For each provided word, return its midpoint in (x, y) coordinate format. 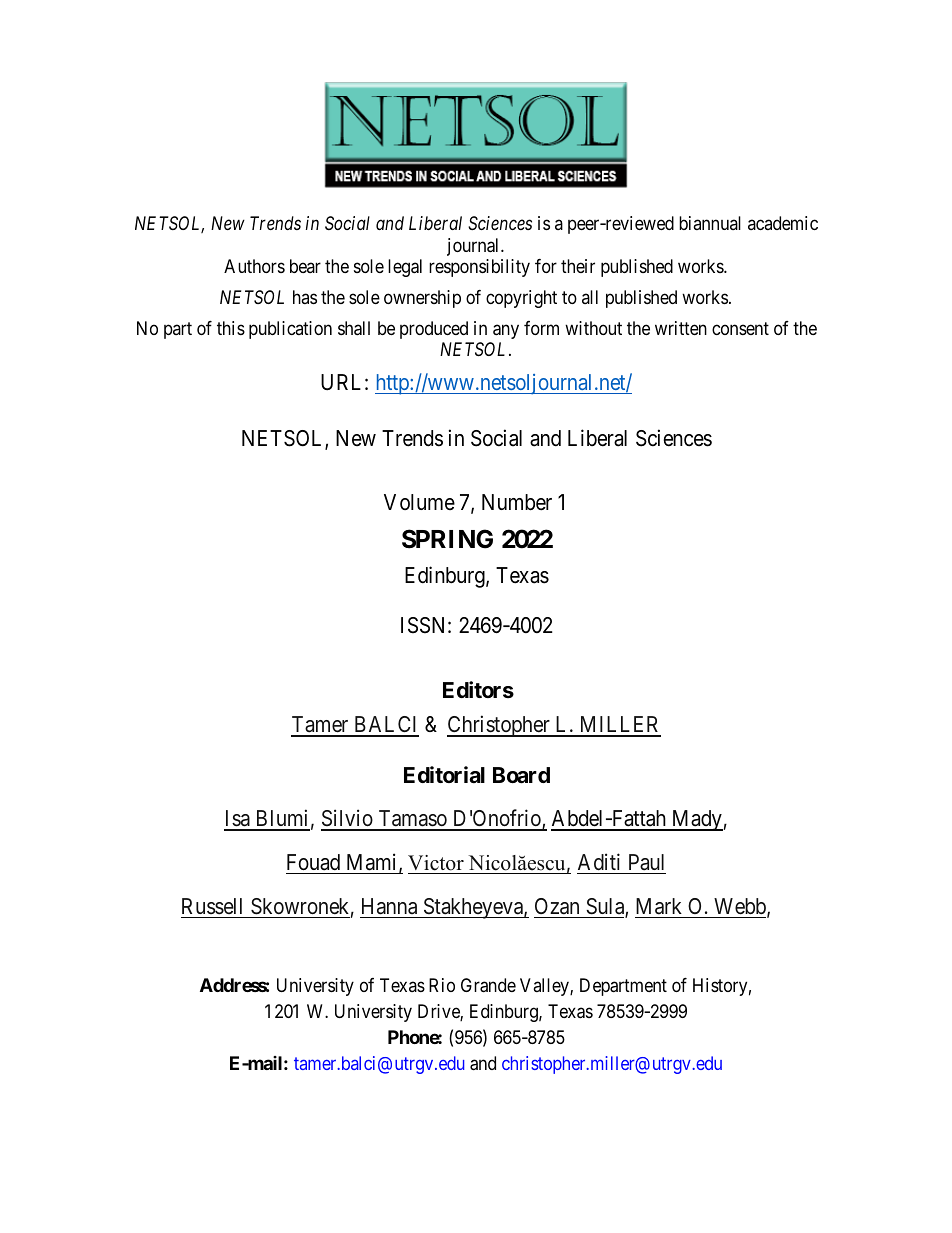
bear (305, 266)
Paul (646, 862)
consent (740, 328)
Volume (419, 502)
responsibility (479, 268)
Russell (212, 906)
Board (521, 775)
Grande (488, 985)
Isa (238, 820)
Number (517, 502)
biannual (710, 223)
